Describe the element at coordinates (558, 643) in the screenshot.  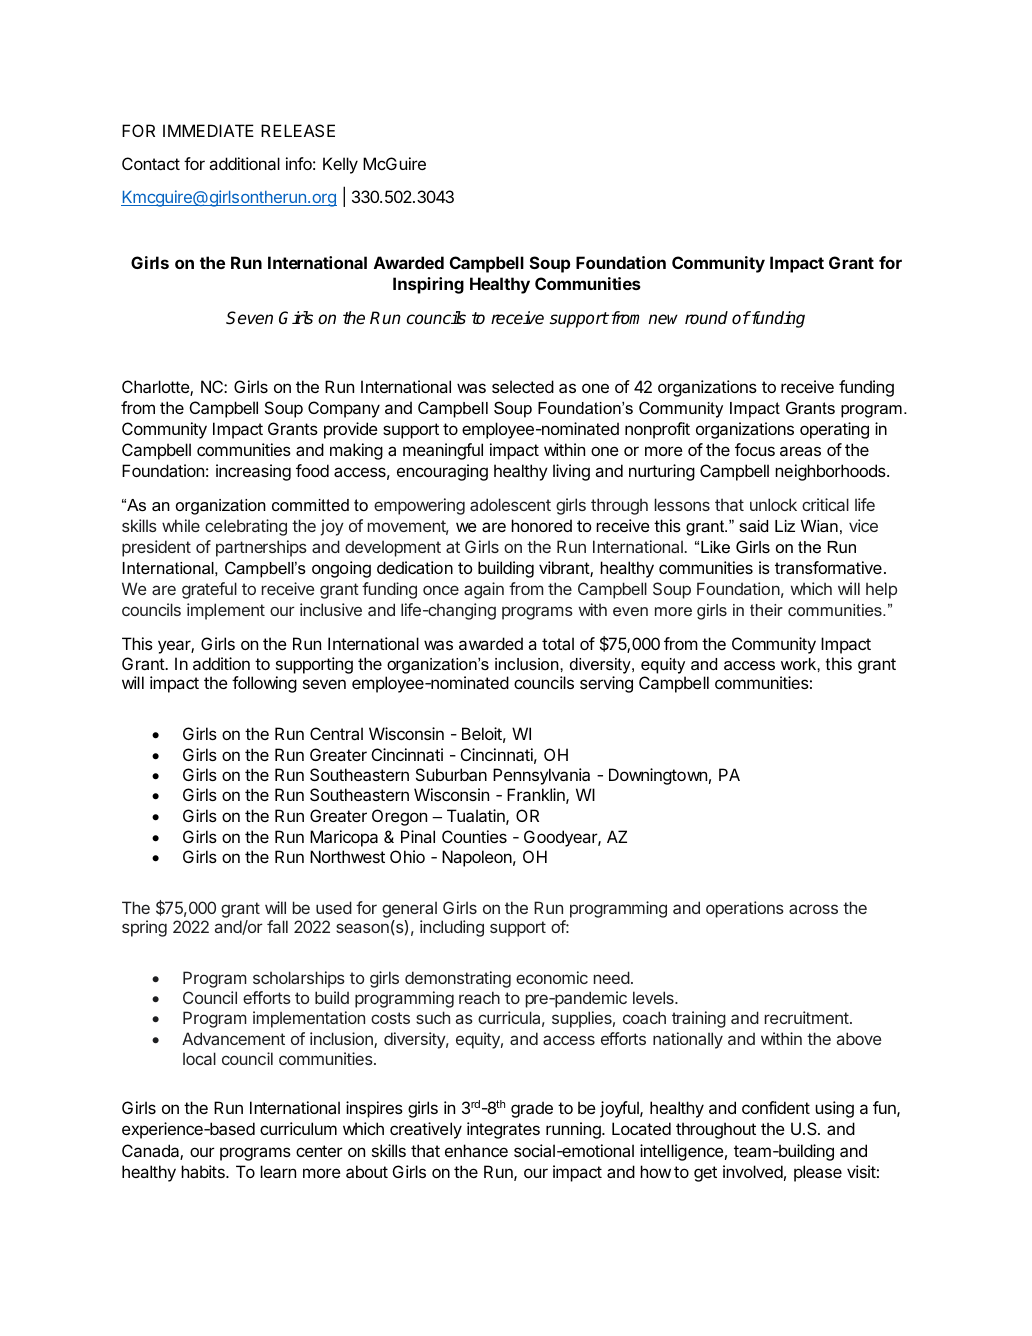
I see `total` at that location.
